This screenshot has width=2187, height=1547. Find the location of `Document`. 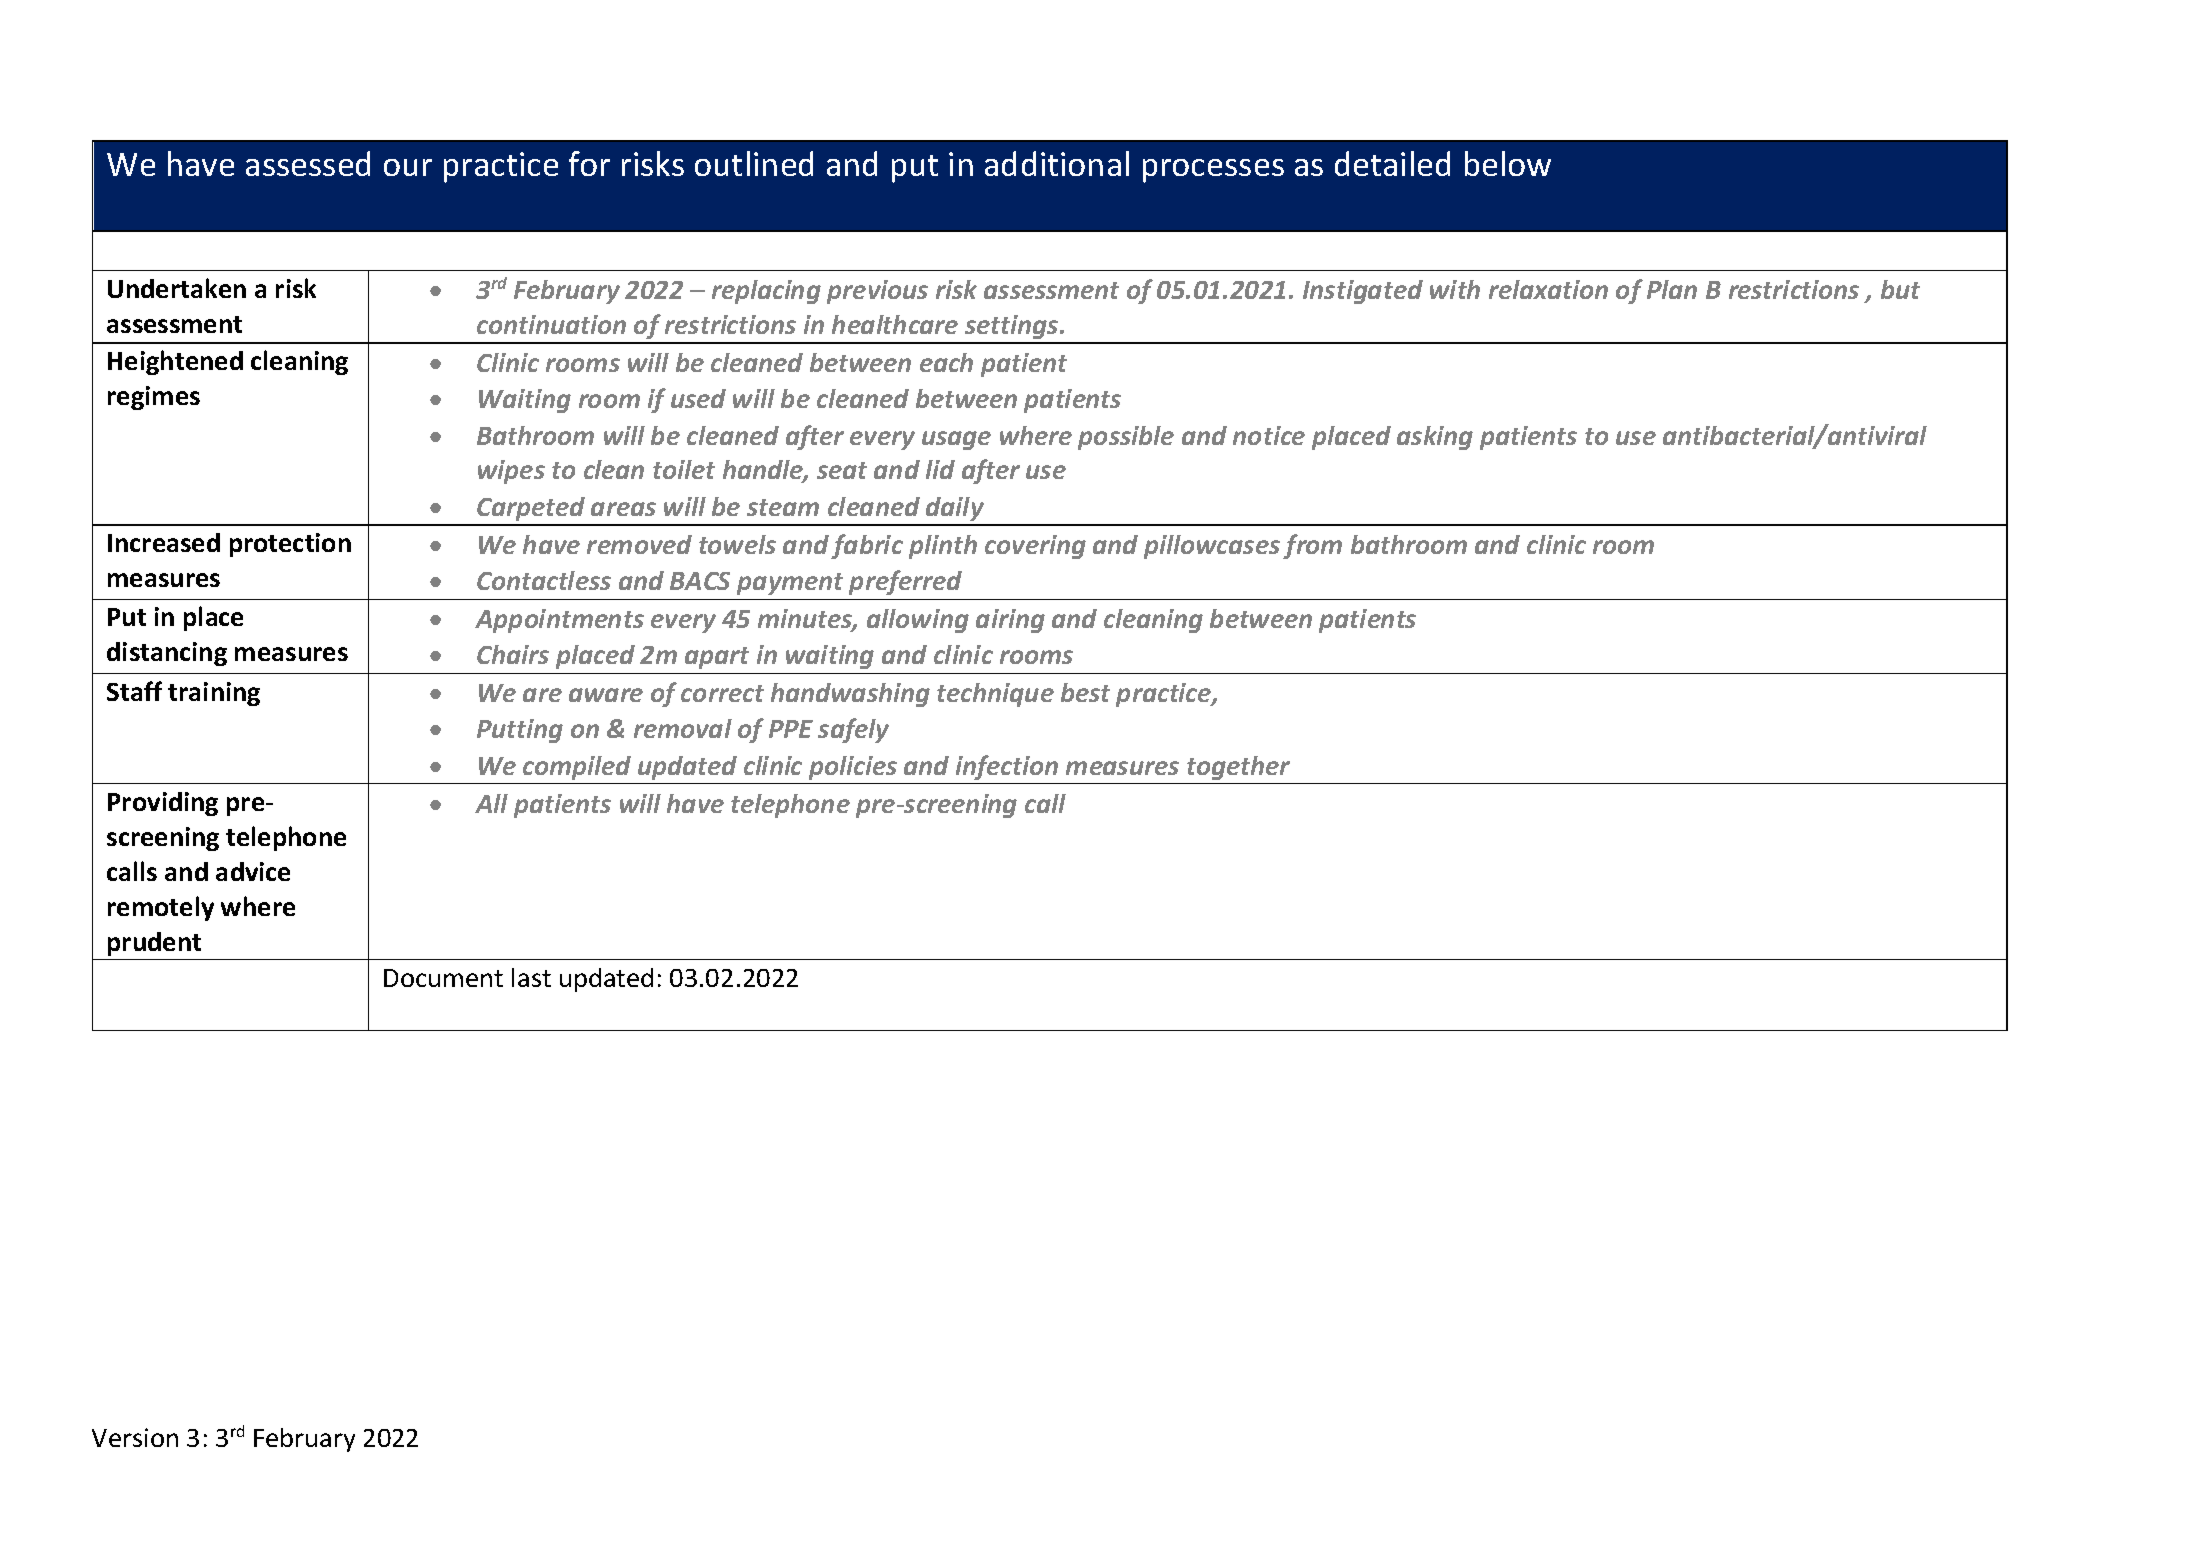

Document is located at coordinates (443, 978).
